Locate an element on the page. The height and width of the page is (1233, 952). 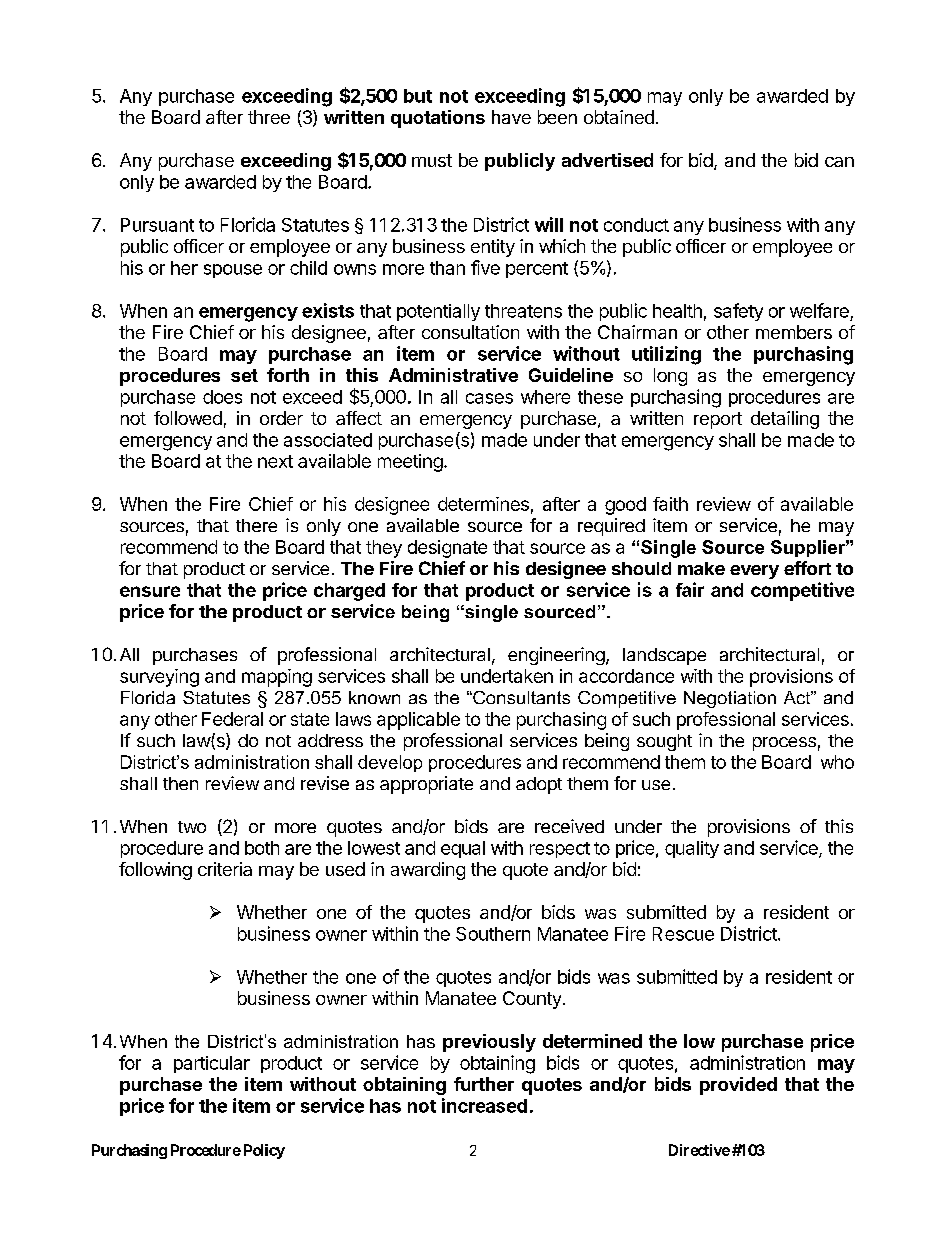
mapping is located at coordinates (277, 678).
